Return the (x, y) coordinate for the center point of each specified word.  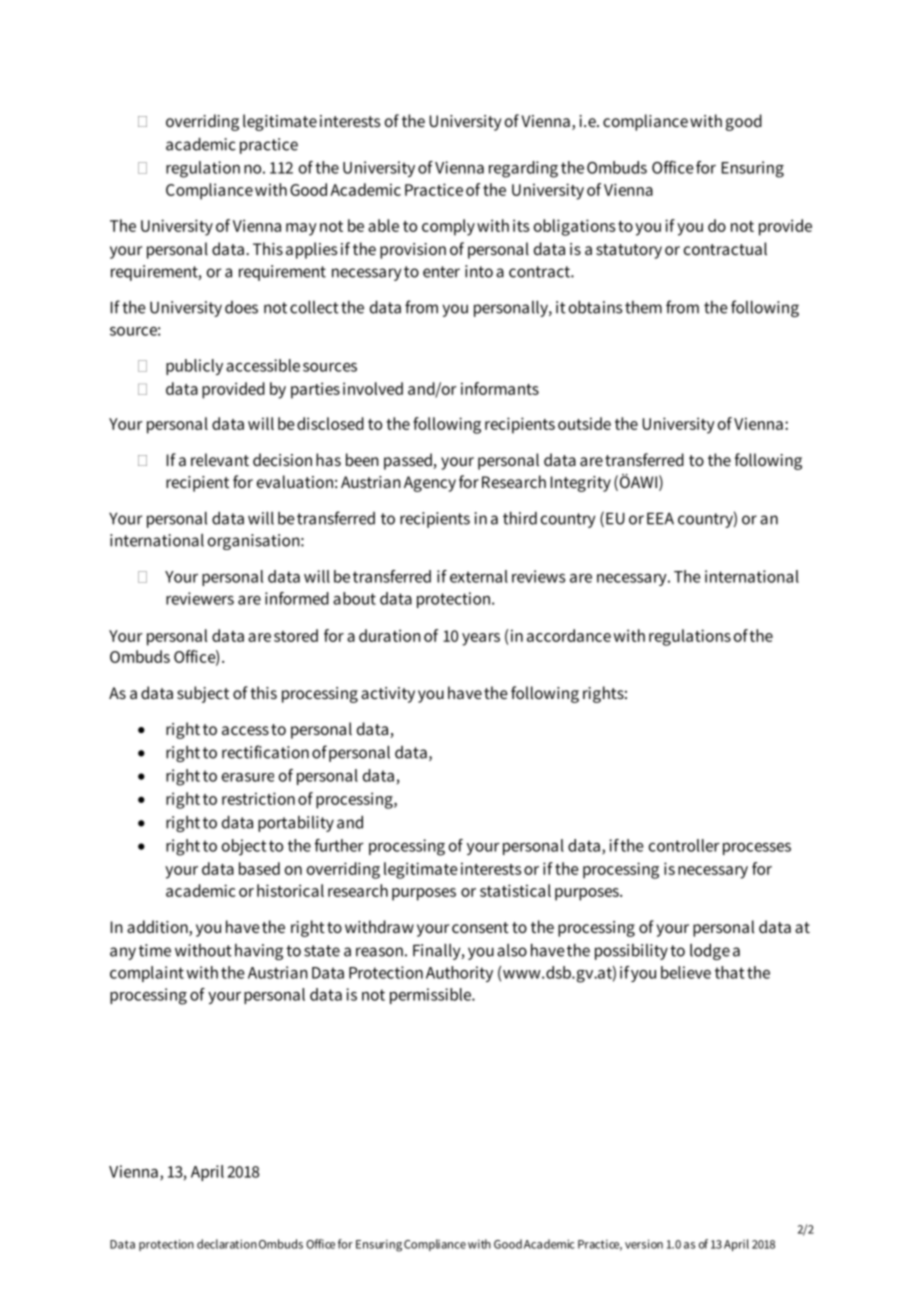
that (729, 972)
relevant (220, 459)
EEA (660, 518)
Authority (459, 974)
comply (448, 227)
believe (686, 972)
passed (409, 461)
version (644, 1244)
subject (203, 694)
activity (388, 695)
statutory (629, 251)
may (301, 229)
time (155, 950)
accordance (569, 635)
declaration (227, 1244)
